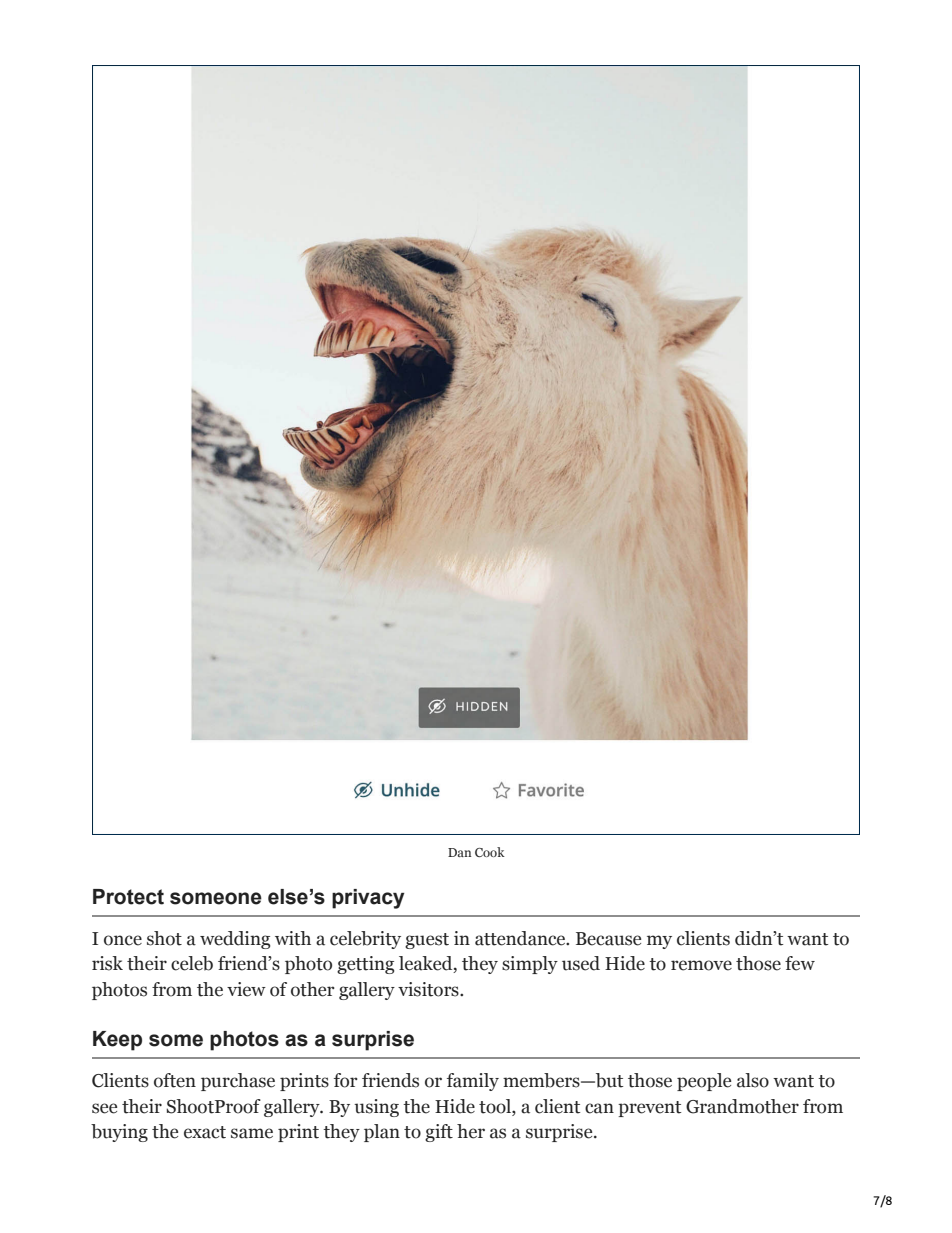 Image resolution: width=952 pixels, height=1233 pixels. What do you see at coordinates (701, 965) in the screenshot?
I see `remove` at bounding box center [701, 965].
